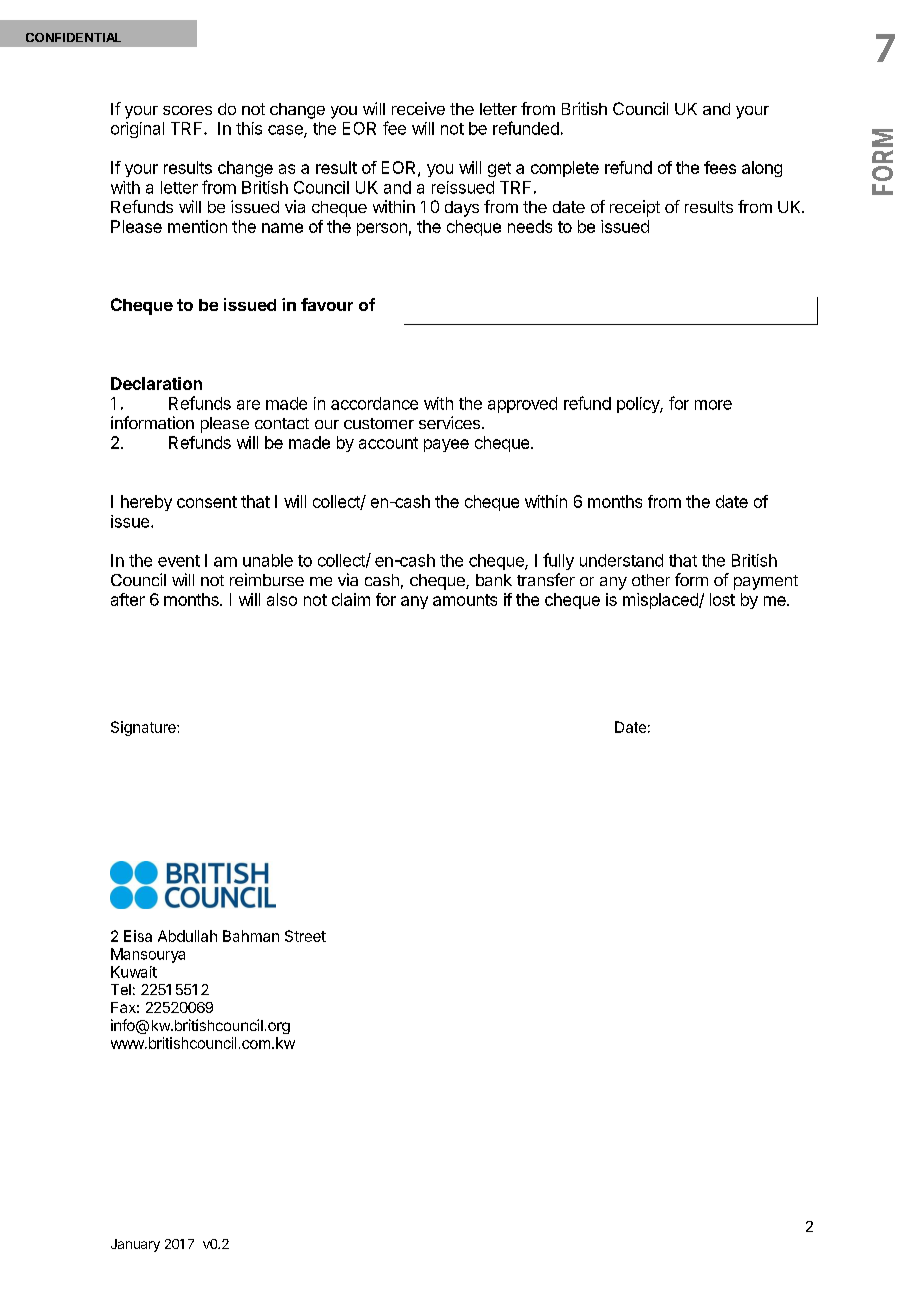 The height and width of the image is (1307, 924). I want to click on January, so click(135, 1245).
